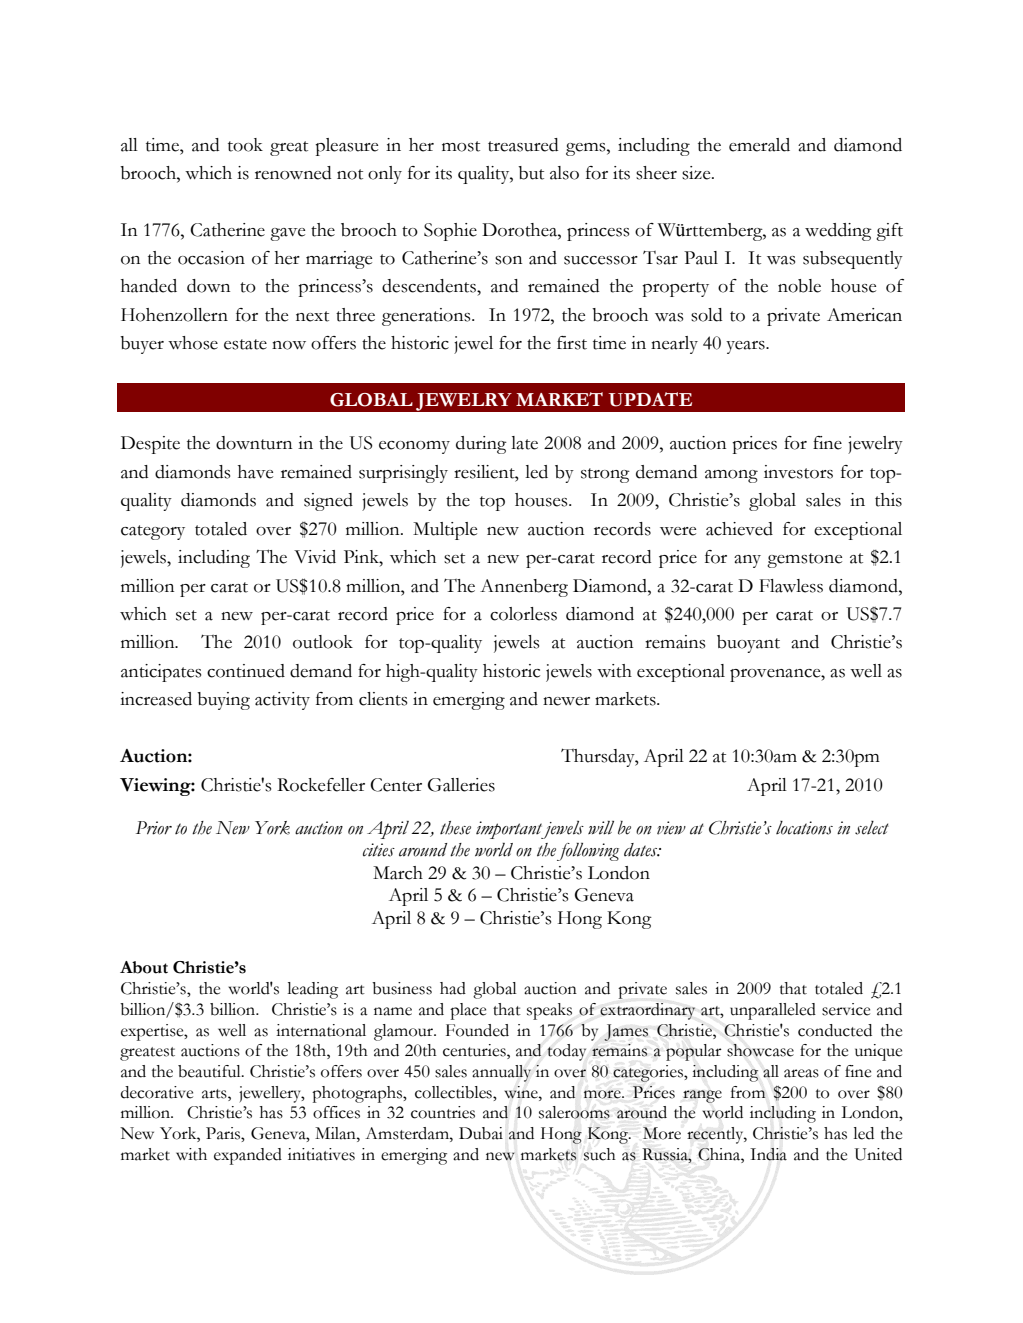 The width and height of the page is (1023, 1323). Describe the element at coordinates (804, 828) in the page. I see `locations` at that location.
